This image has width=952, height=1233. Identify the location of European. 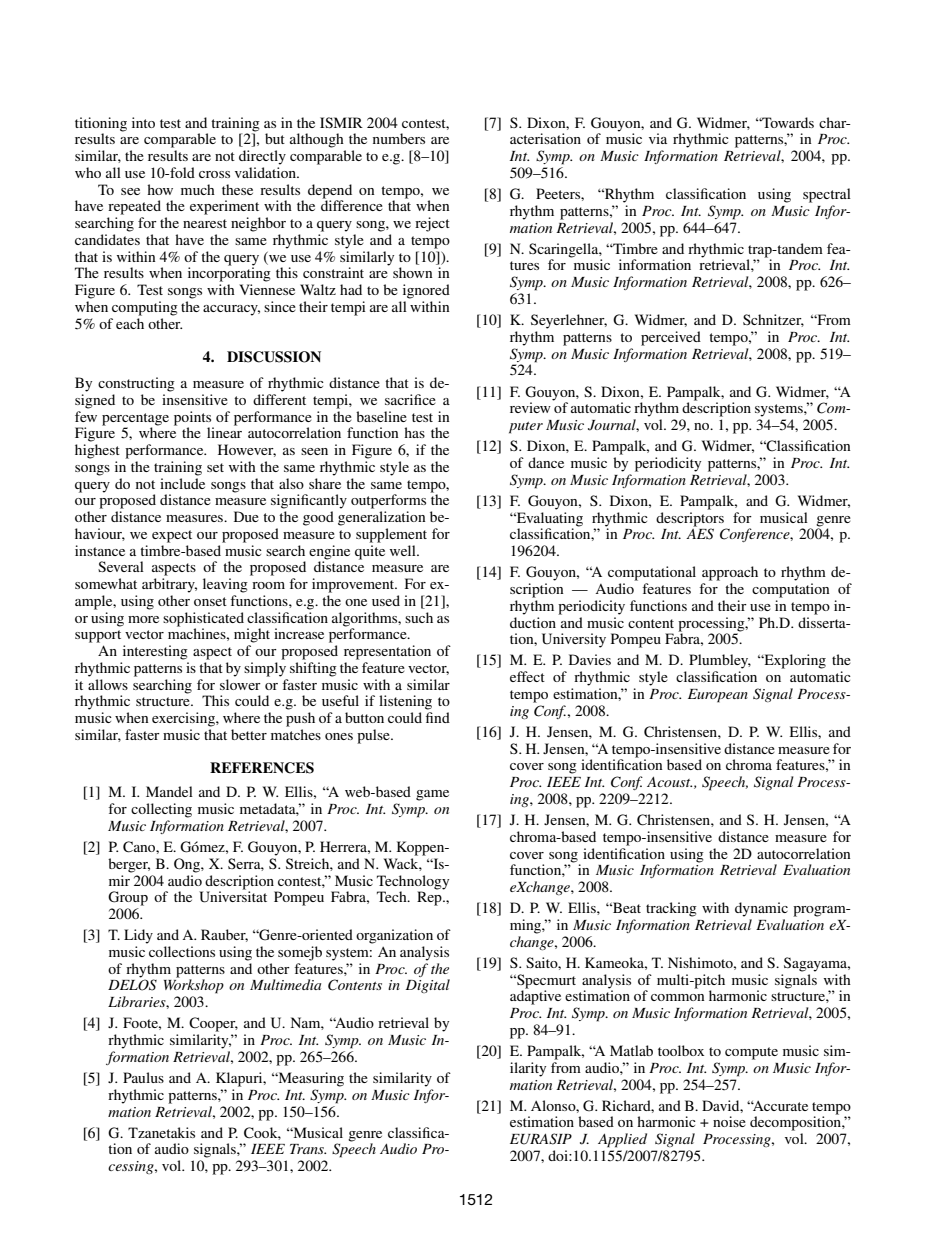
(718, 696).
